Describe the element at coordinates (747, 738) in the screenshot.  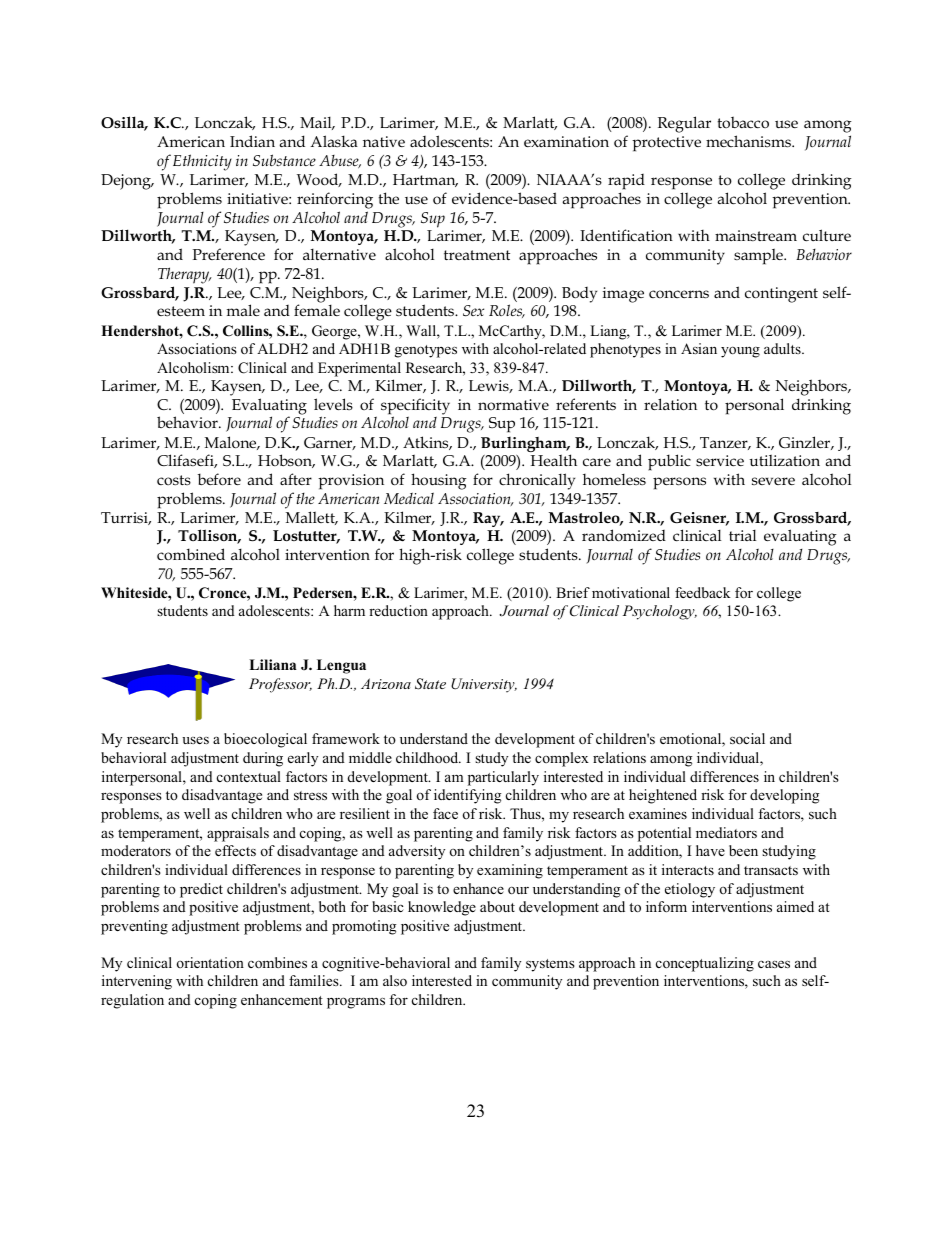
I see `social` at that location.
